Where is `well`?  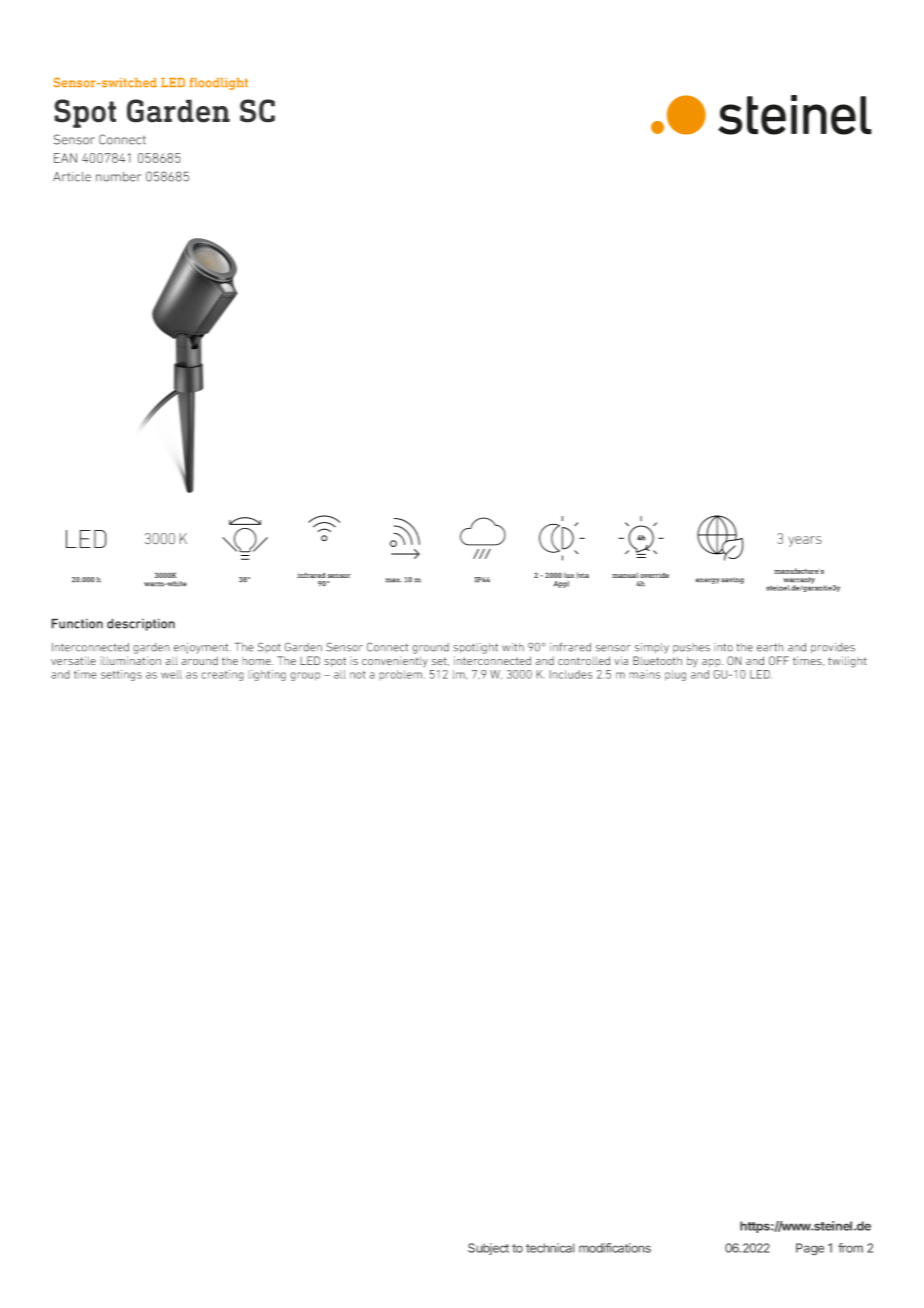 well is located at coordinates (171, 674).
